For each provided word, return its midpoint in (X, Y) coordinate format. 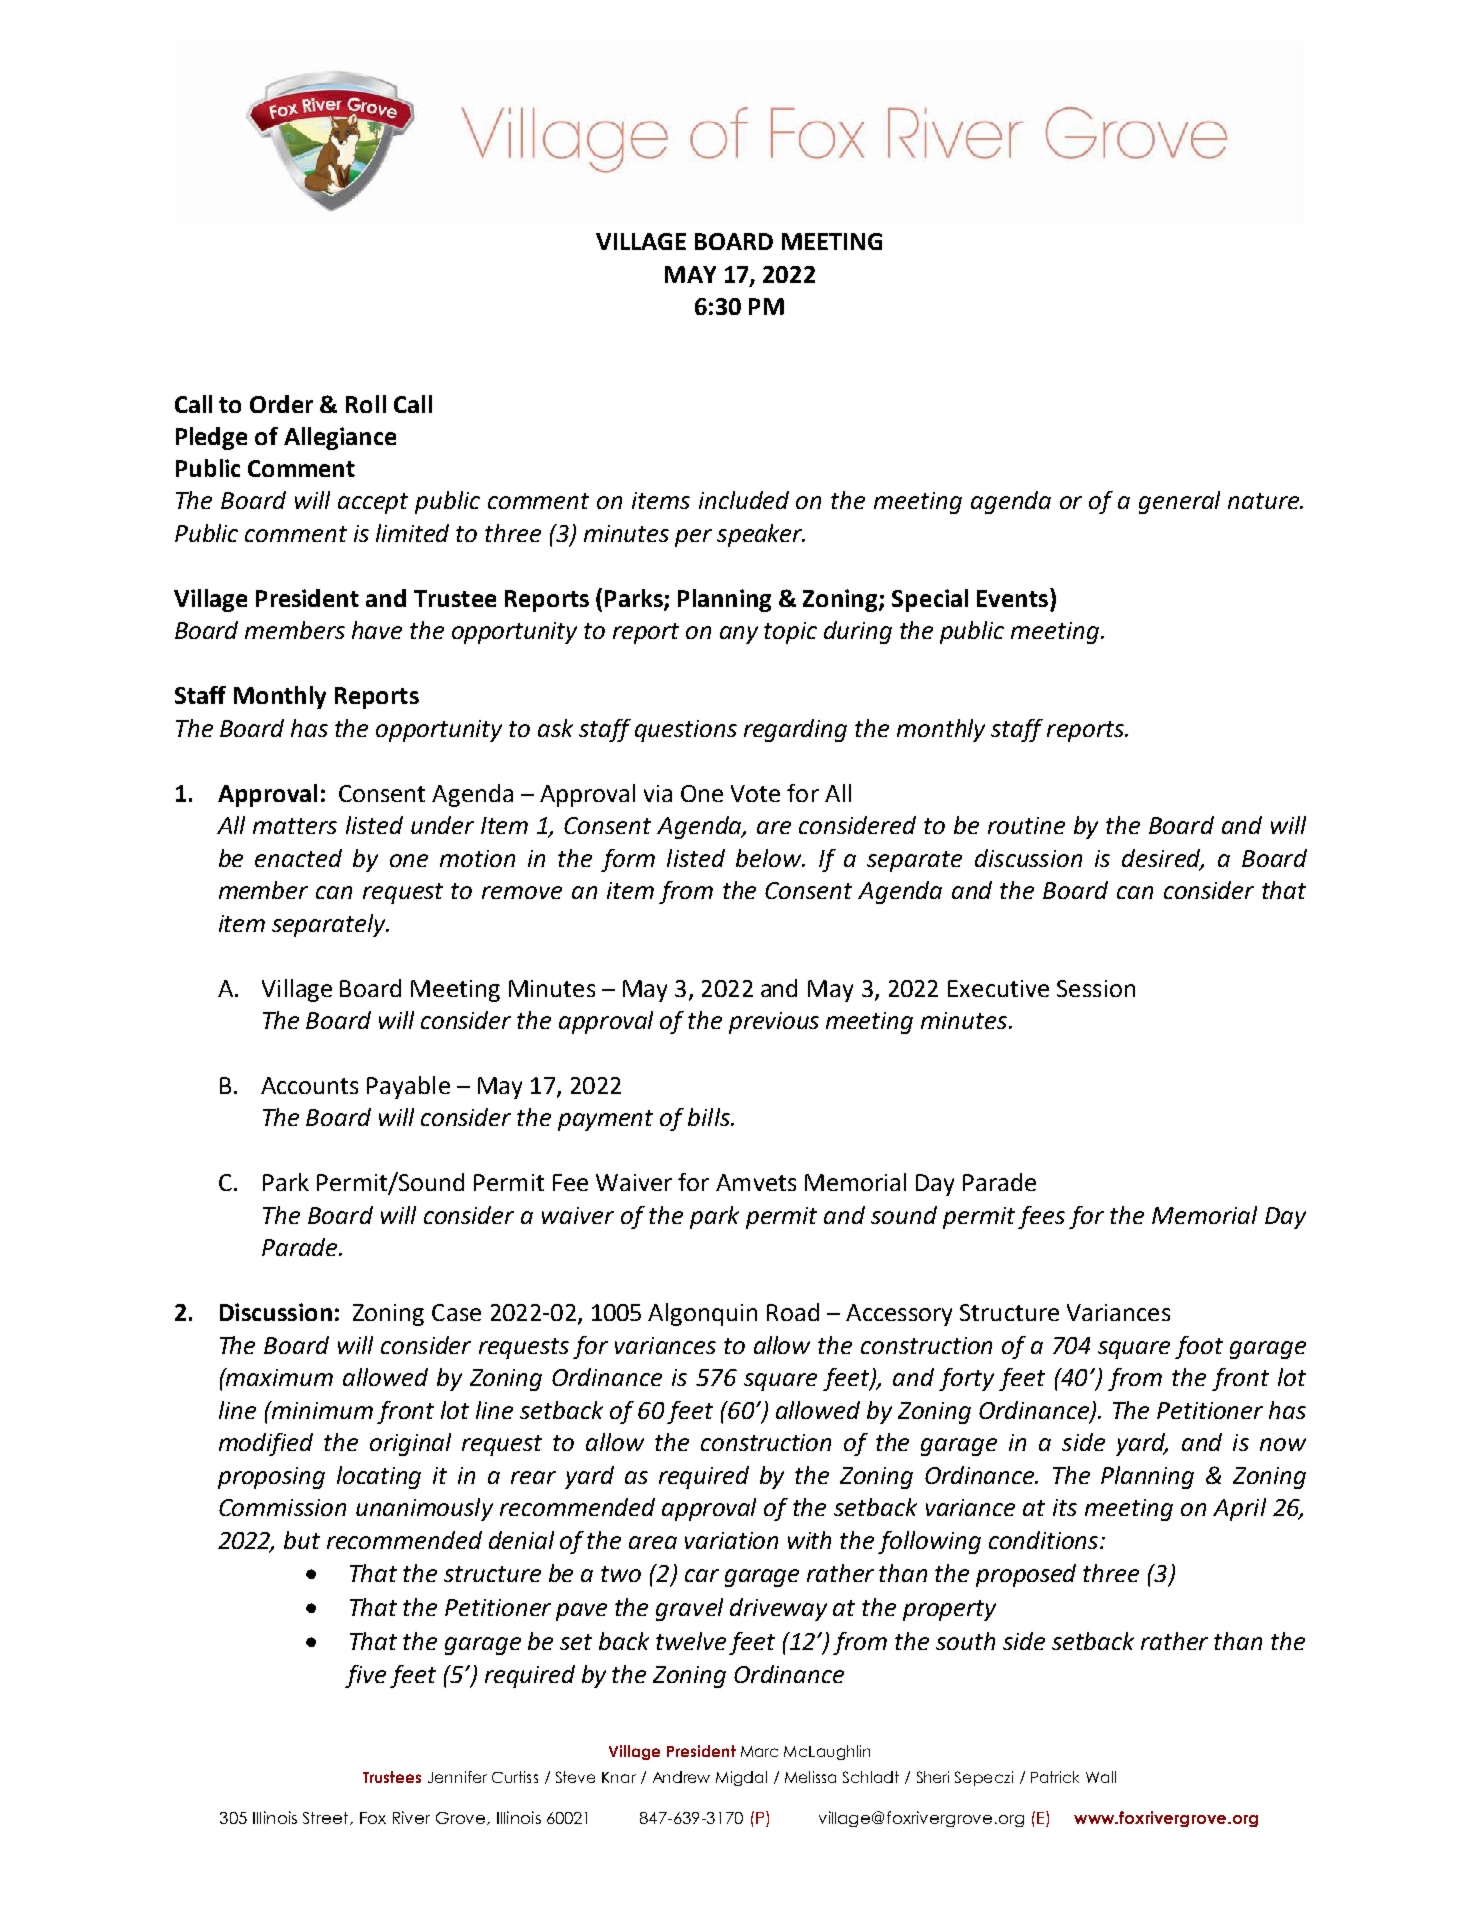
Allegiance (340, 438)
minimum (321, 1410)
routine (1026, 825)
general (1179, 502)
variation (731, 1540)
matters (295, 826)
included (744, 500)
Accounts (309, 1085)
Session (1096, 988)
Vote (755, 793)
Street (327, 1818)
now (1283, 1444)
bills (710, 1117)
